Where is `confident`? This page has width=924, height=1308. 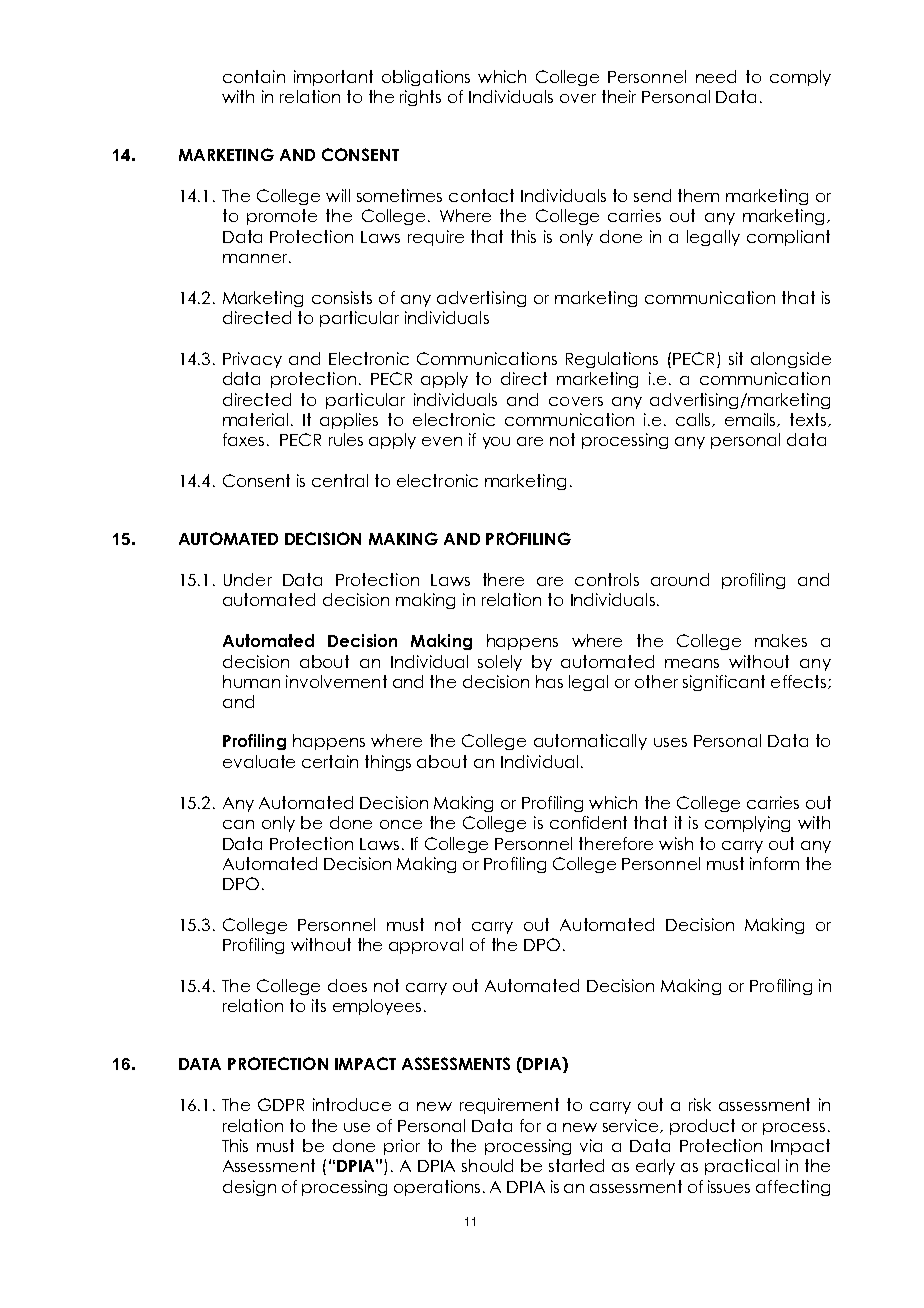 confident is located at coordinates (588, 822).
